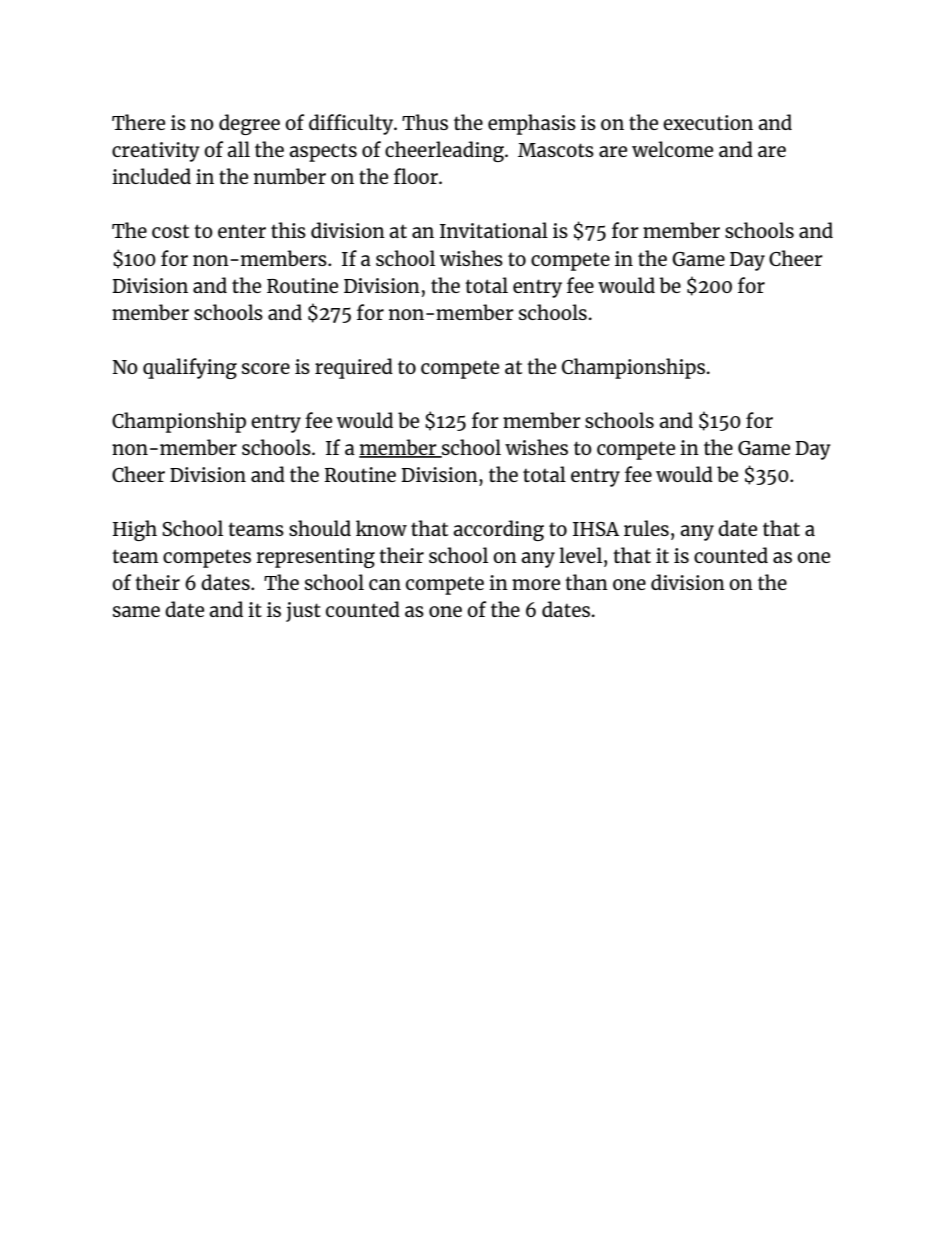 The height and width of the screenshot is (1233, 952). What do you see at coordinates (556, 150) in the screenshot?
I see `Mascots` at bounding box center [556, 150].
